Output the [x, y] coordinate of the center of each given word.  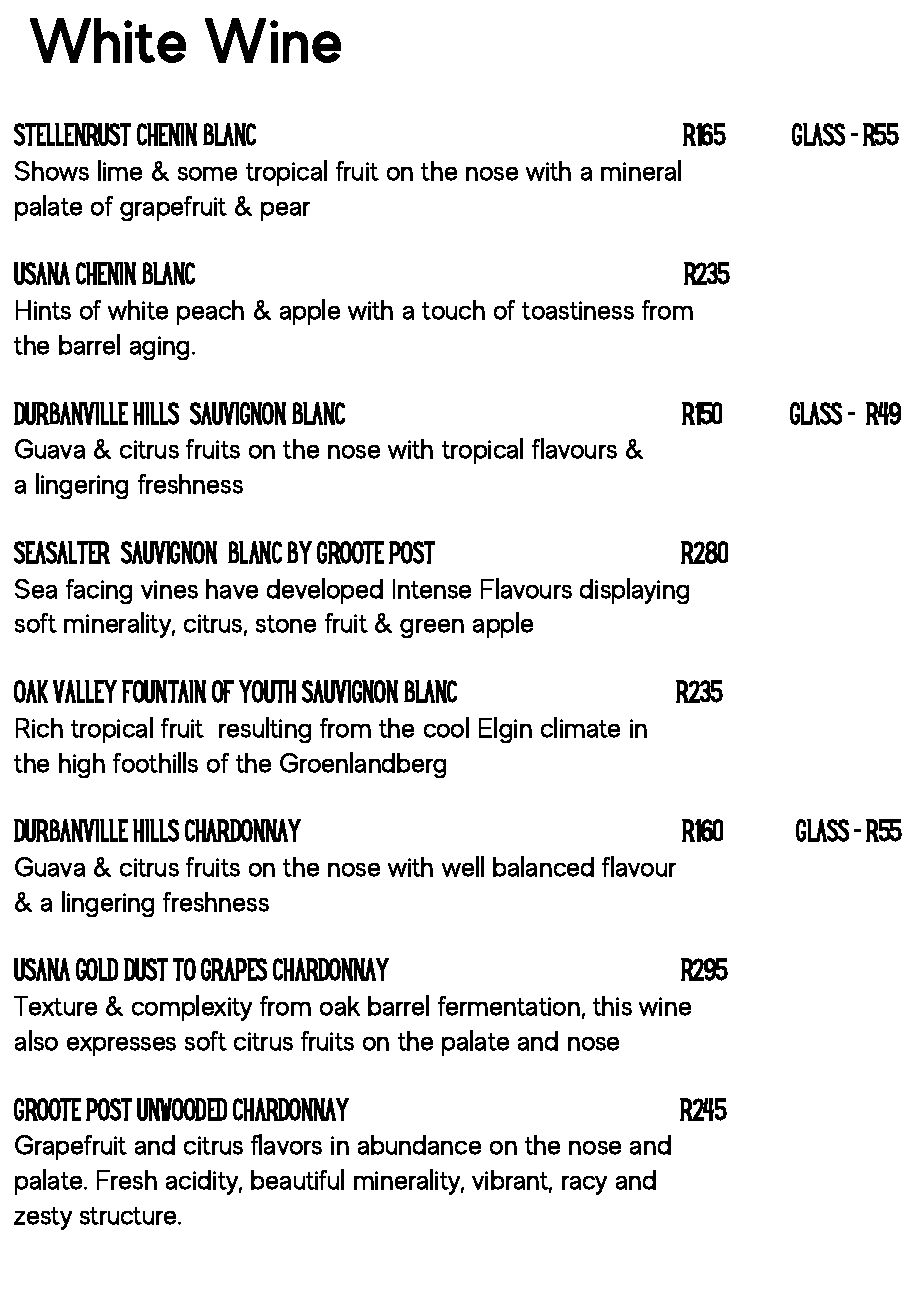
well [463, 866]
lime [120, 170]
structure [129, 1216]
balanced [543, 866]
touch [453, 310]
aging [159, 348]
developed [325, 591]
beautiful [297, 1179]
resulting [265, 730]
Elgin [505, 730]
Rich [39, 728]
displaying [634, 591]
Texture [55, 1006]
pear [285, 211]
